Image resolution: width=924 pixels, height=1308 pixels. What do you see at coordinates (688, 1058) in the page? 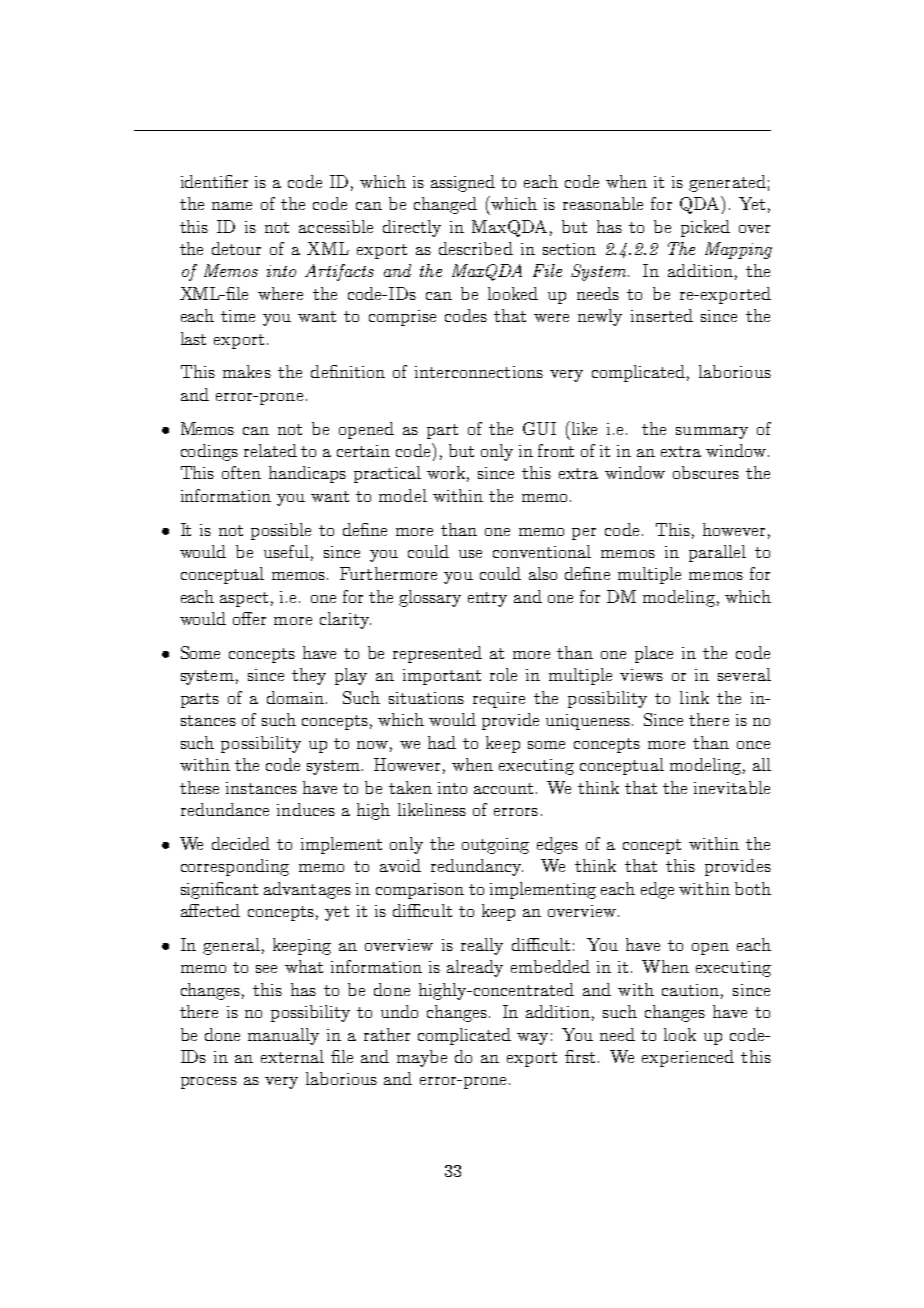
I see `experienced` at bounding box center [688, 1058].
